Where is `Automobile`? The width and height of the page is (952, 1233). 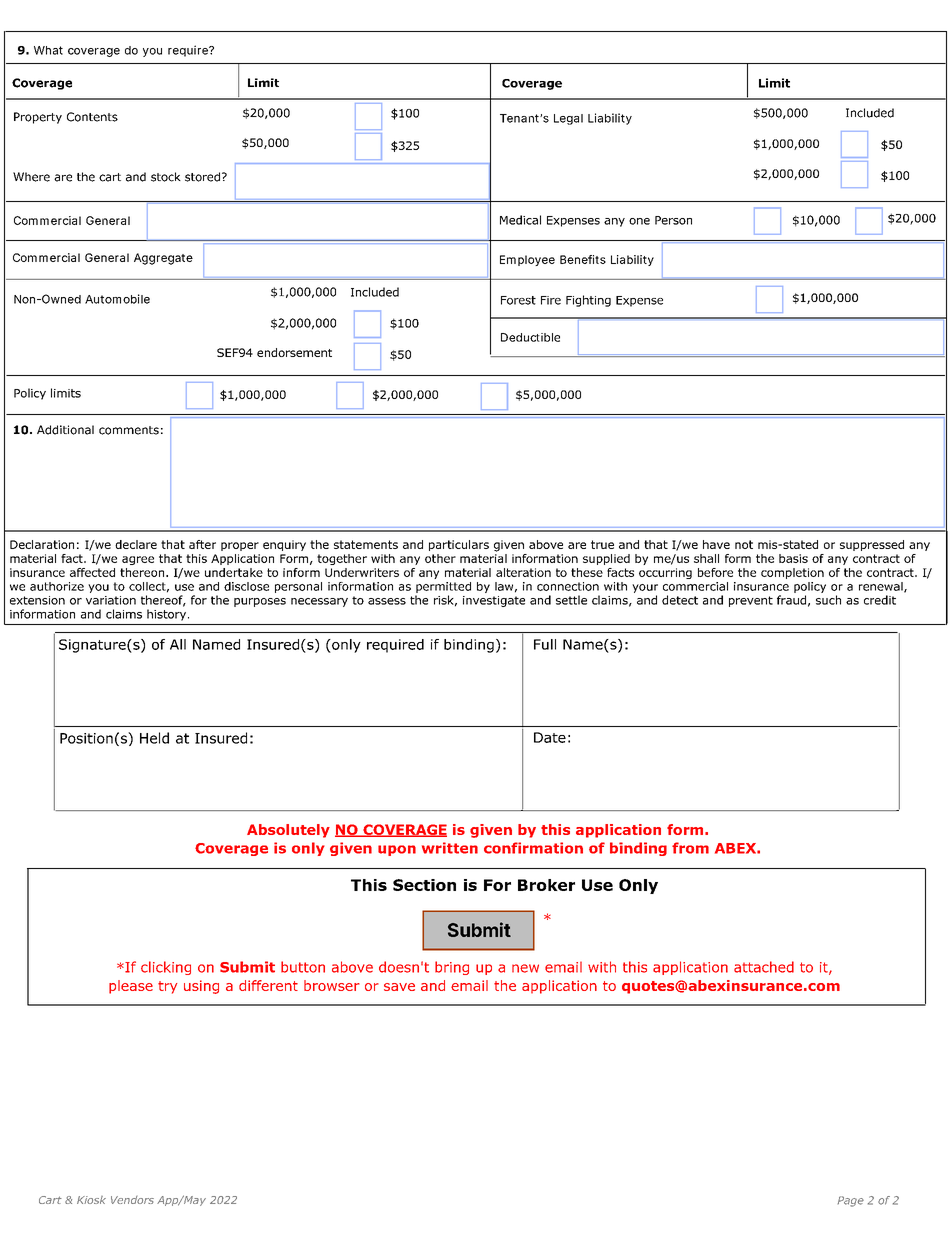
Automobile is located at coordinates (117, 299).
